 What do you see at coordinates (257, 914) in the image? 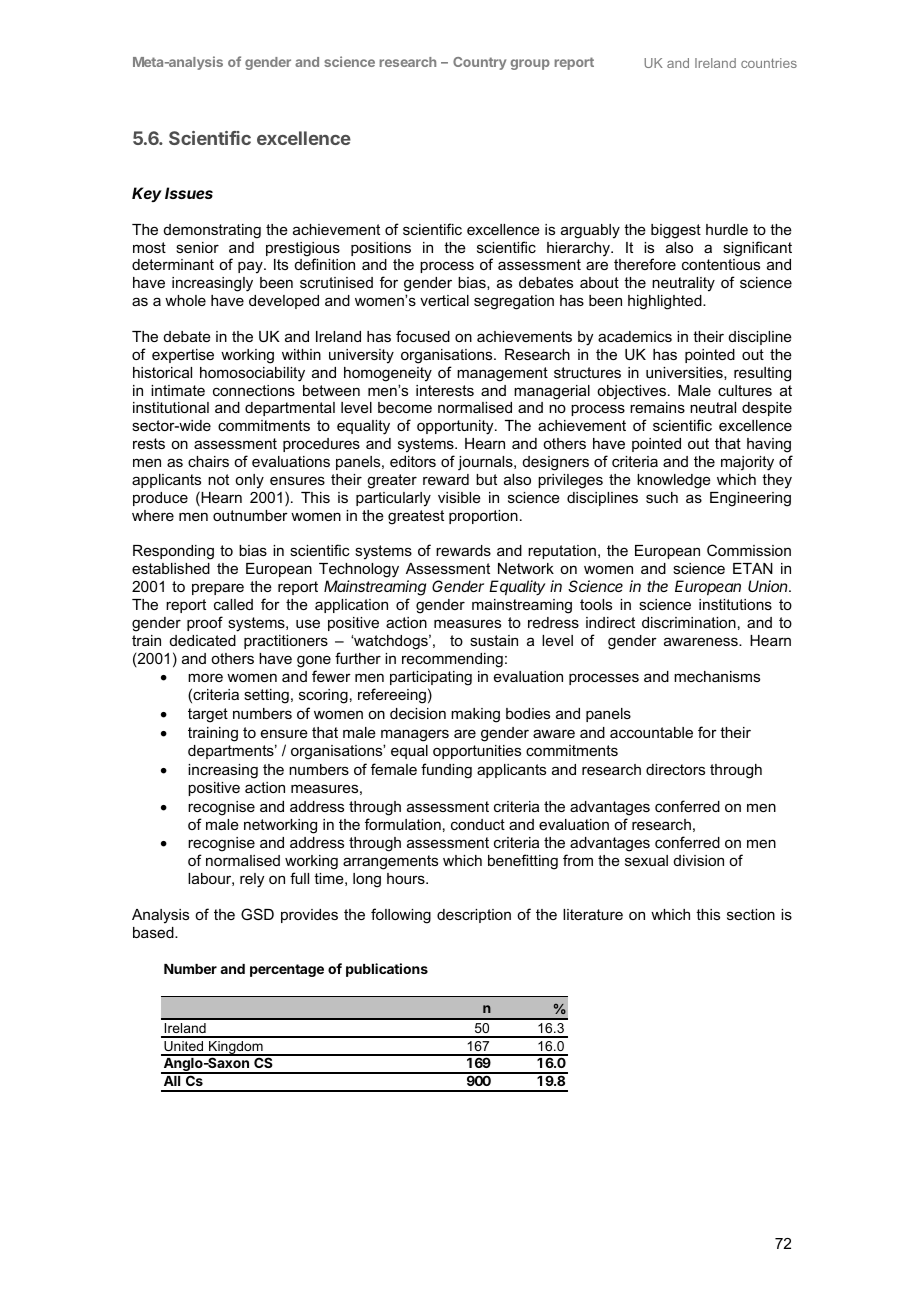
I see `GSD` at bounding box center [257, 914].
